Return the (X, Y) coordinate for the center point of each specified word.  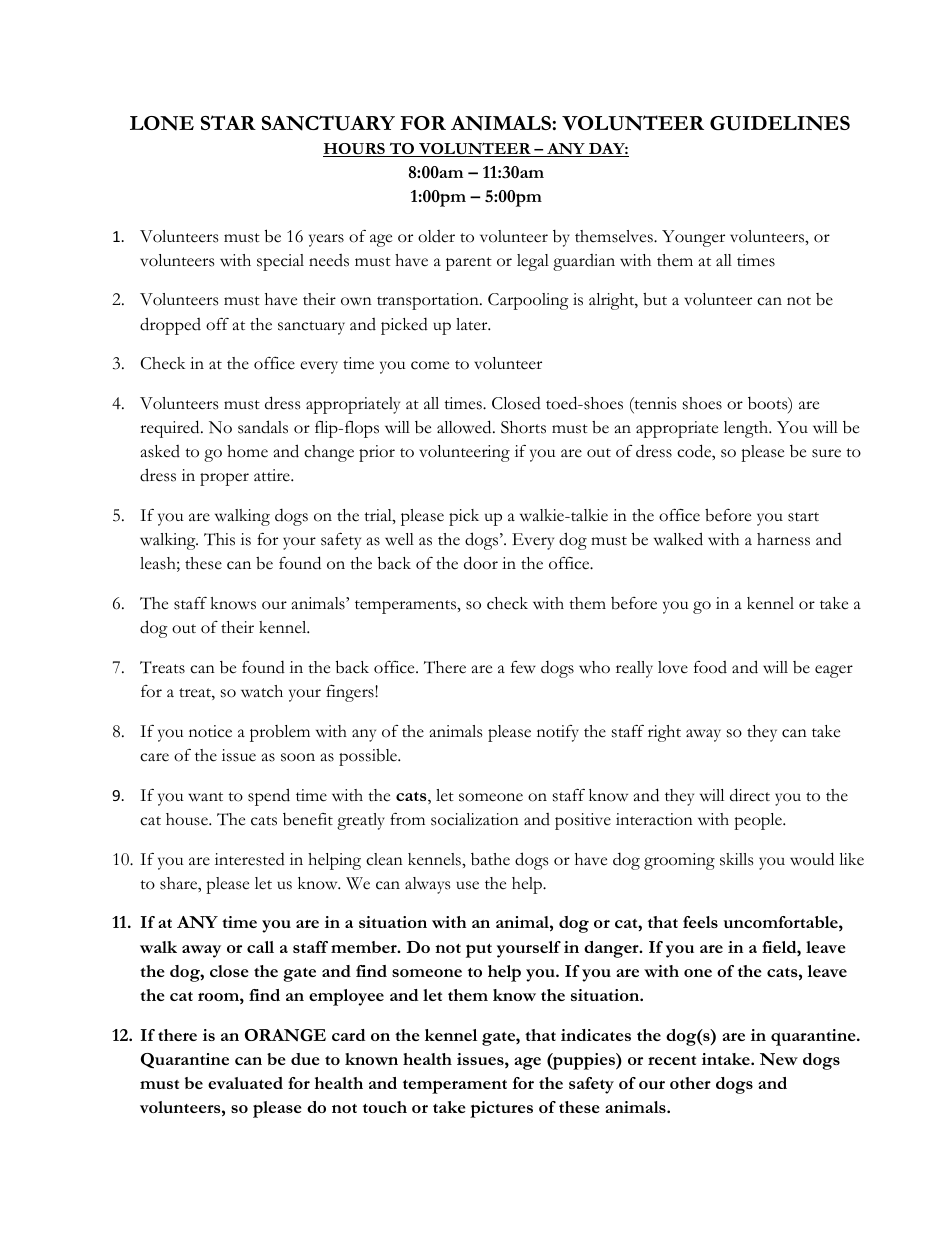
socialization (475, 819)
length (747, 429)
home (247, 451)
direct (750, 795)
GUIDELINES (780, 123)
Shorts (523, 427)
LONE (162, 123)
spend (269, 797)
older (436, 236)
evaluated (245, 1083)
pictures (501, 1109)
